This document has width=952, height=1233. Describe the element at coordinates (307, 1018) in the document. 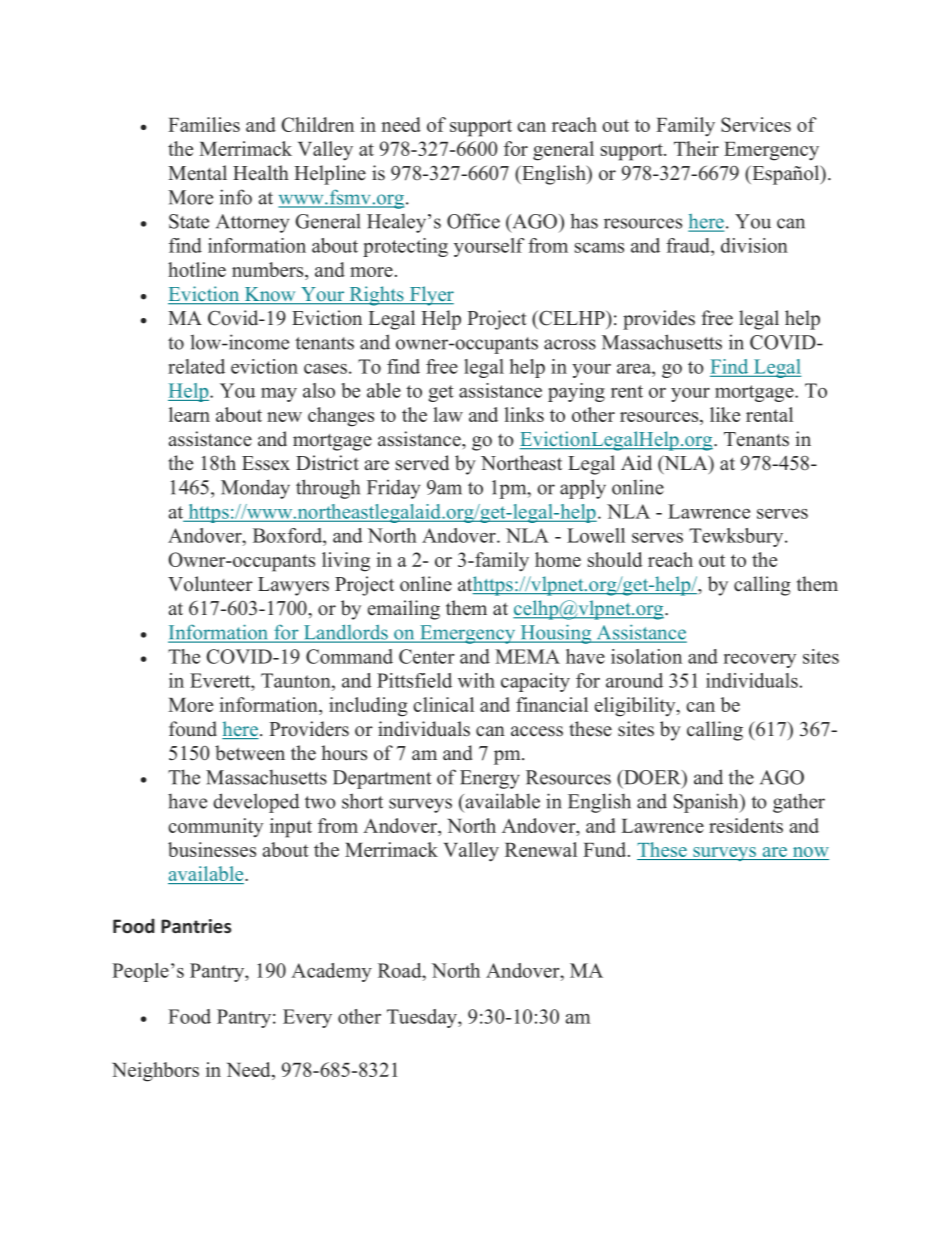

I see `Every` at that location.
